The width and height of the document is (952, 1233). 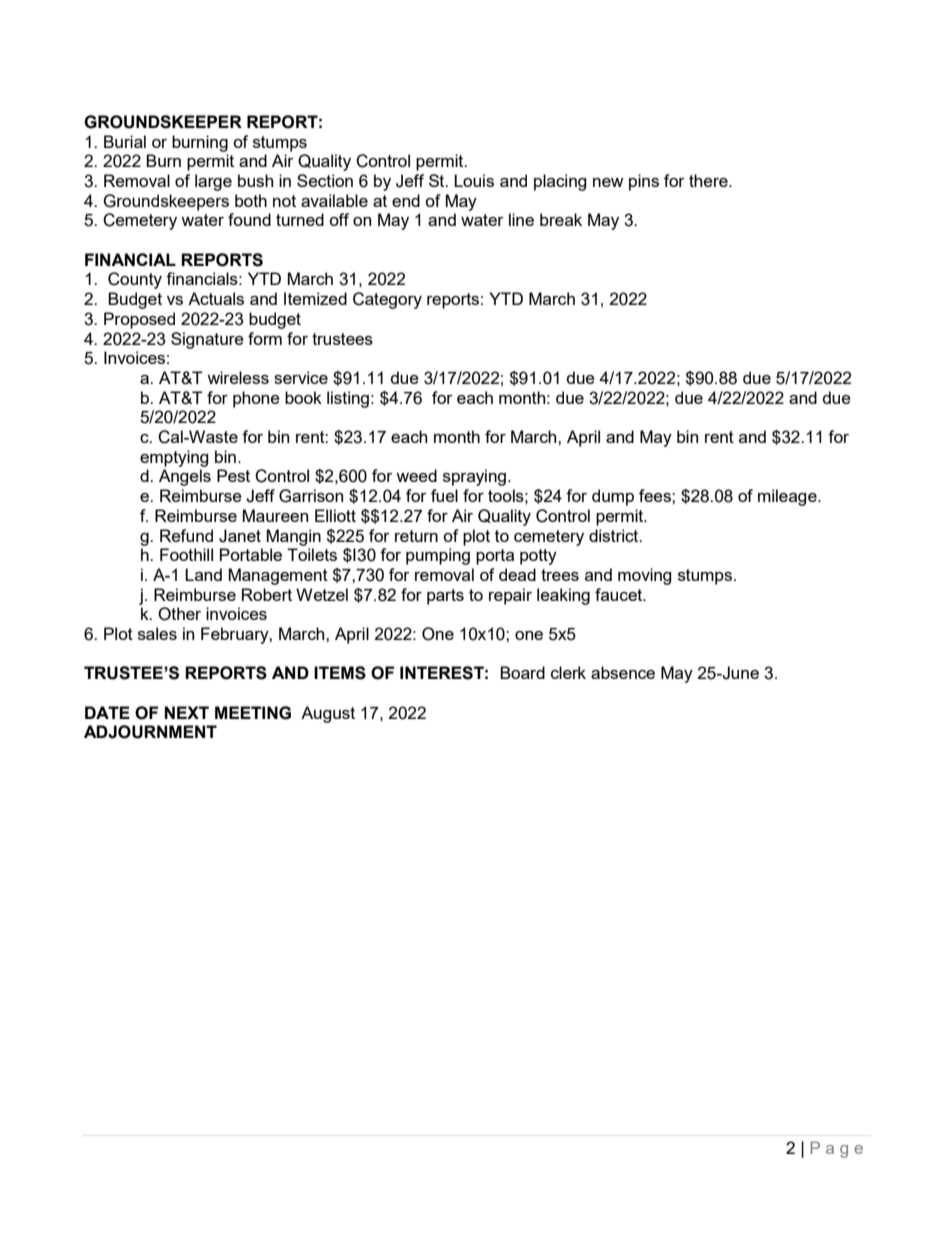 I want to click on NEXT, so click(x=187, y=712).
